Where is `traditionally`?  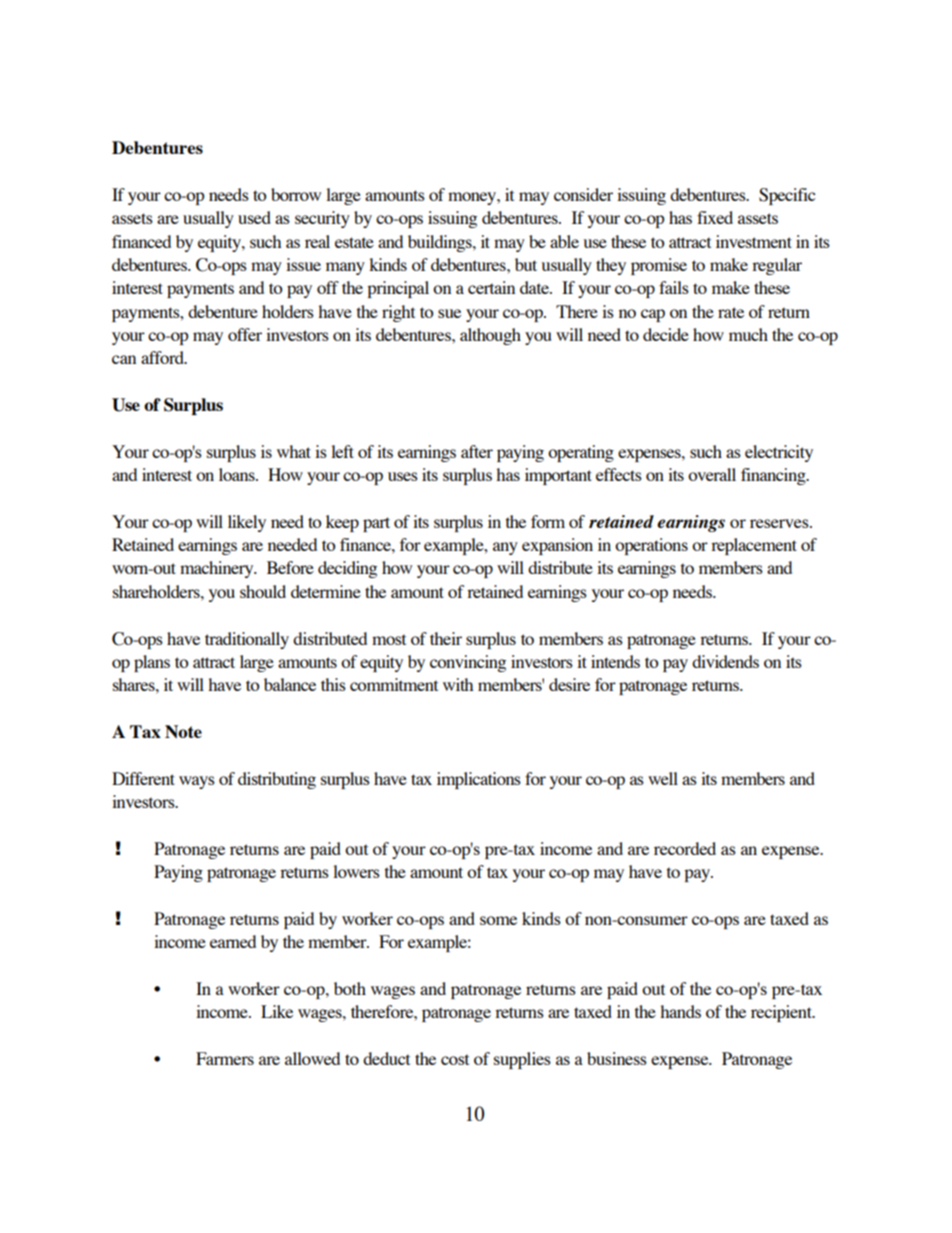 traditionally is located at coordinates (247, 640).
